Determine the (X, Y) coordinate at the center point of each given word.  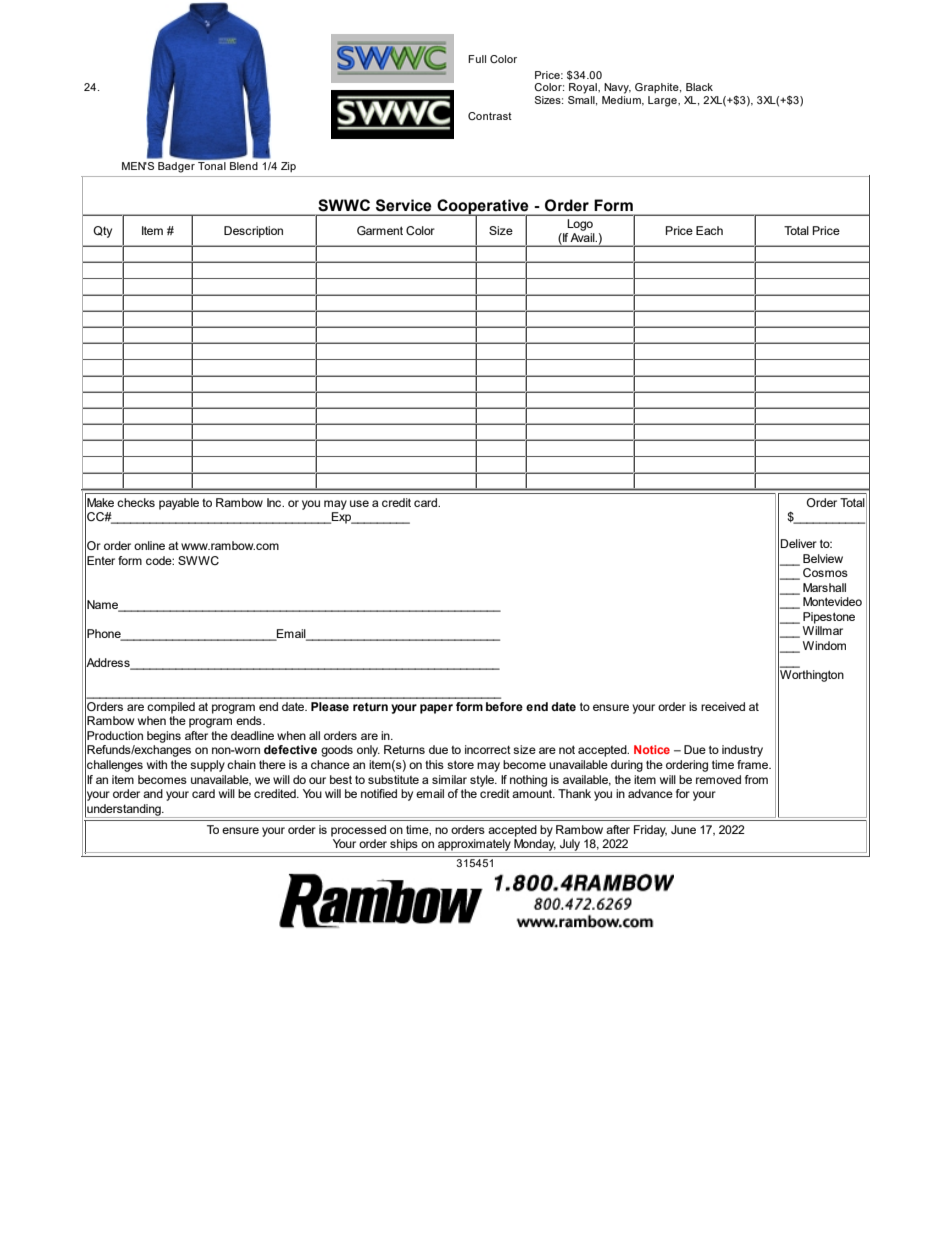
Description (253, 232)
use (359, 503)
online (149, 545)
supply (207, 766)
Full (477, 59)
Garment (380, 230)
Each (709, 230)
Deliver (799, 543)
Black (699, 87)
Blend (244, 166)
